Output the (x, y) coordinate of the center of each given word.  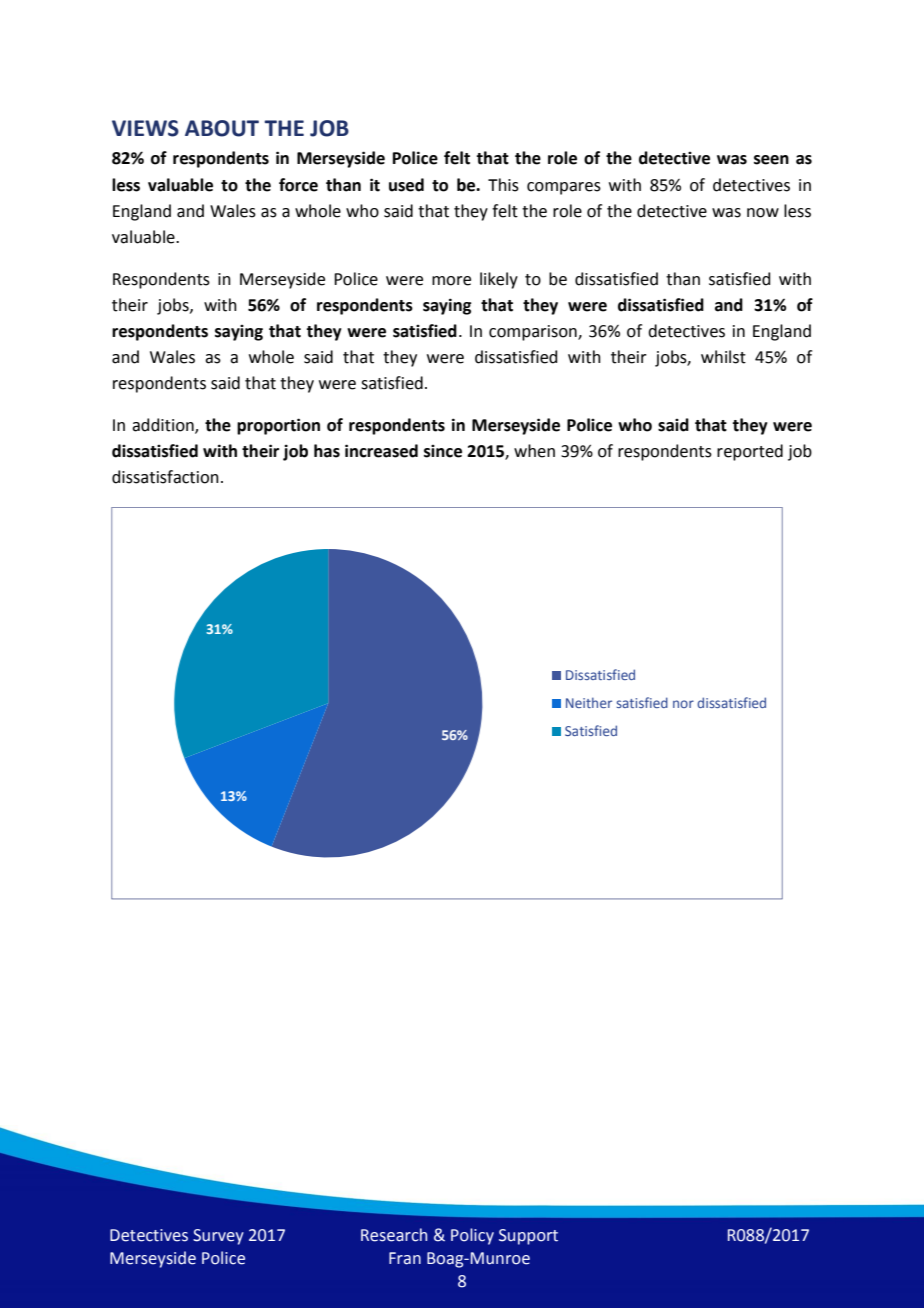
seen (771, 160)
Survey (218, 1237)
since (443, 451)
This (503, 185)
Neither (589, 702)
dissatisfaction (165, 477)
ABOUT (222, 128)
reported (750, 452)
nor (683, 704)
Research (394, 1235)
